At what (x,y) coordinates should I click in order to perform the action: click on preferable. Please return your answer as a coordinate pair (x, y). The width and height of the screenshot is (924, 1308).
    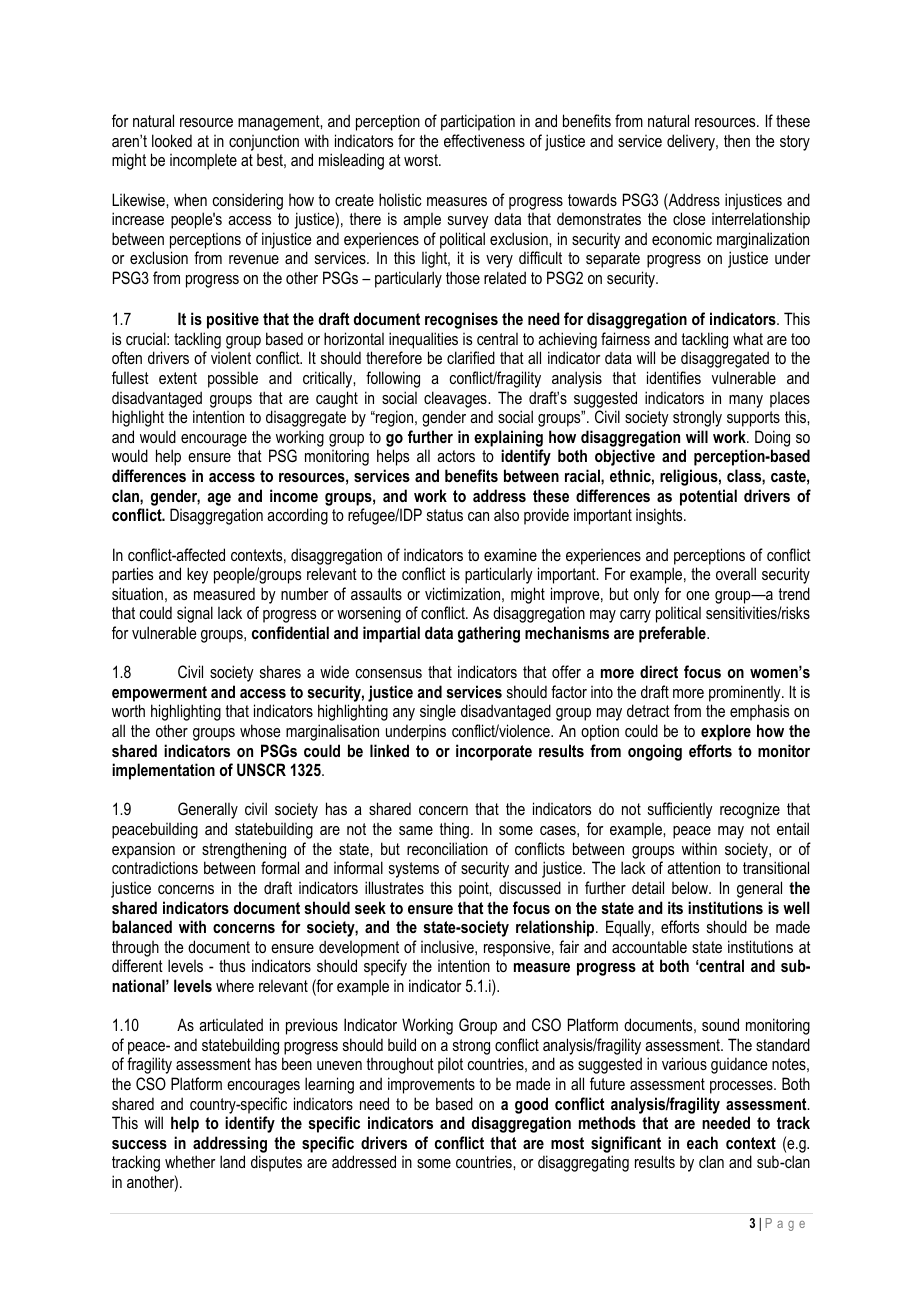
    Looking at the image, I should click on (673, 634).
